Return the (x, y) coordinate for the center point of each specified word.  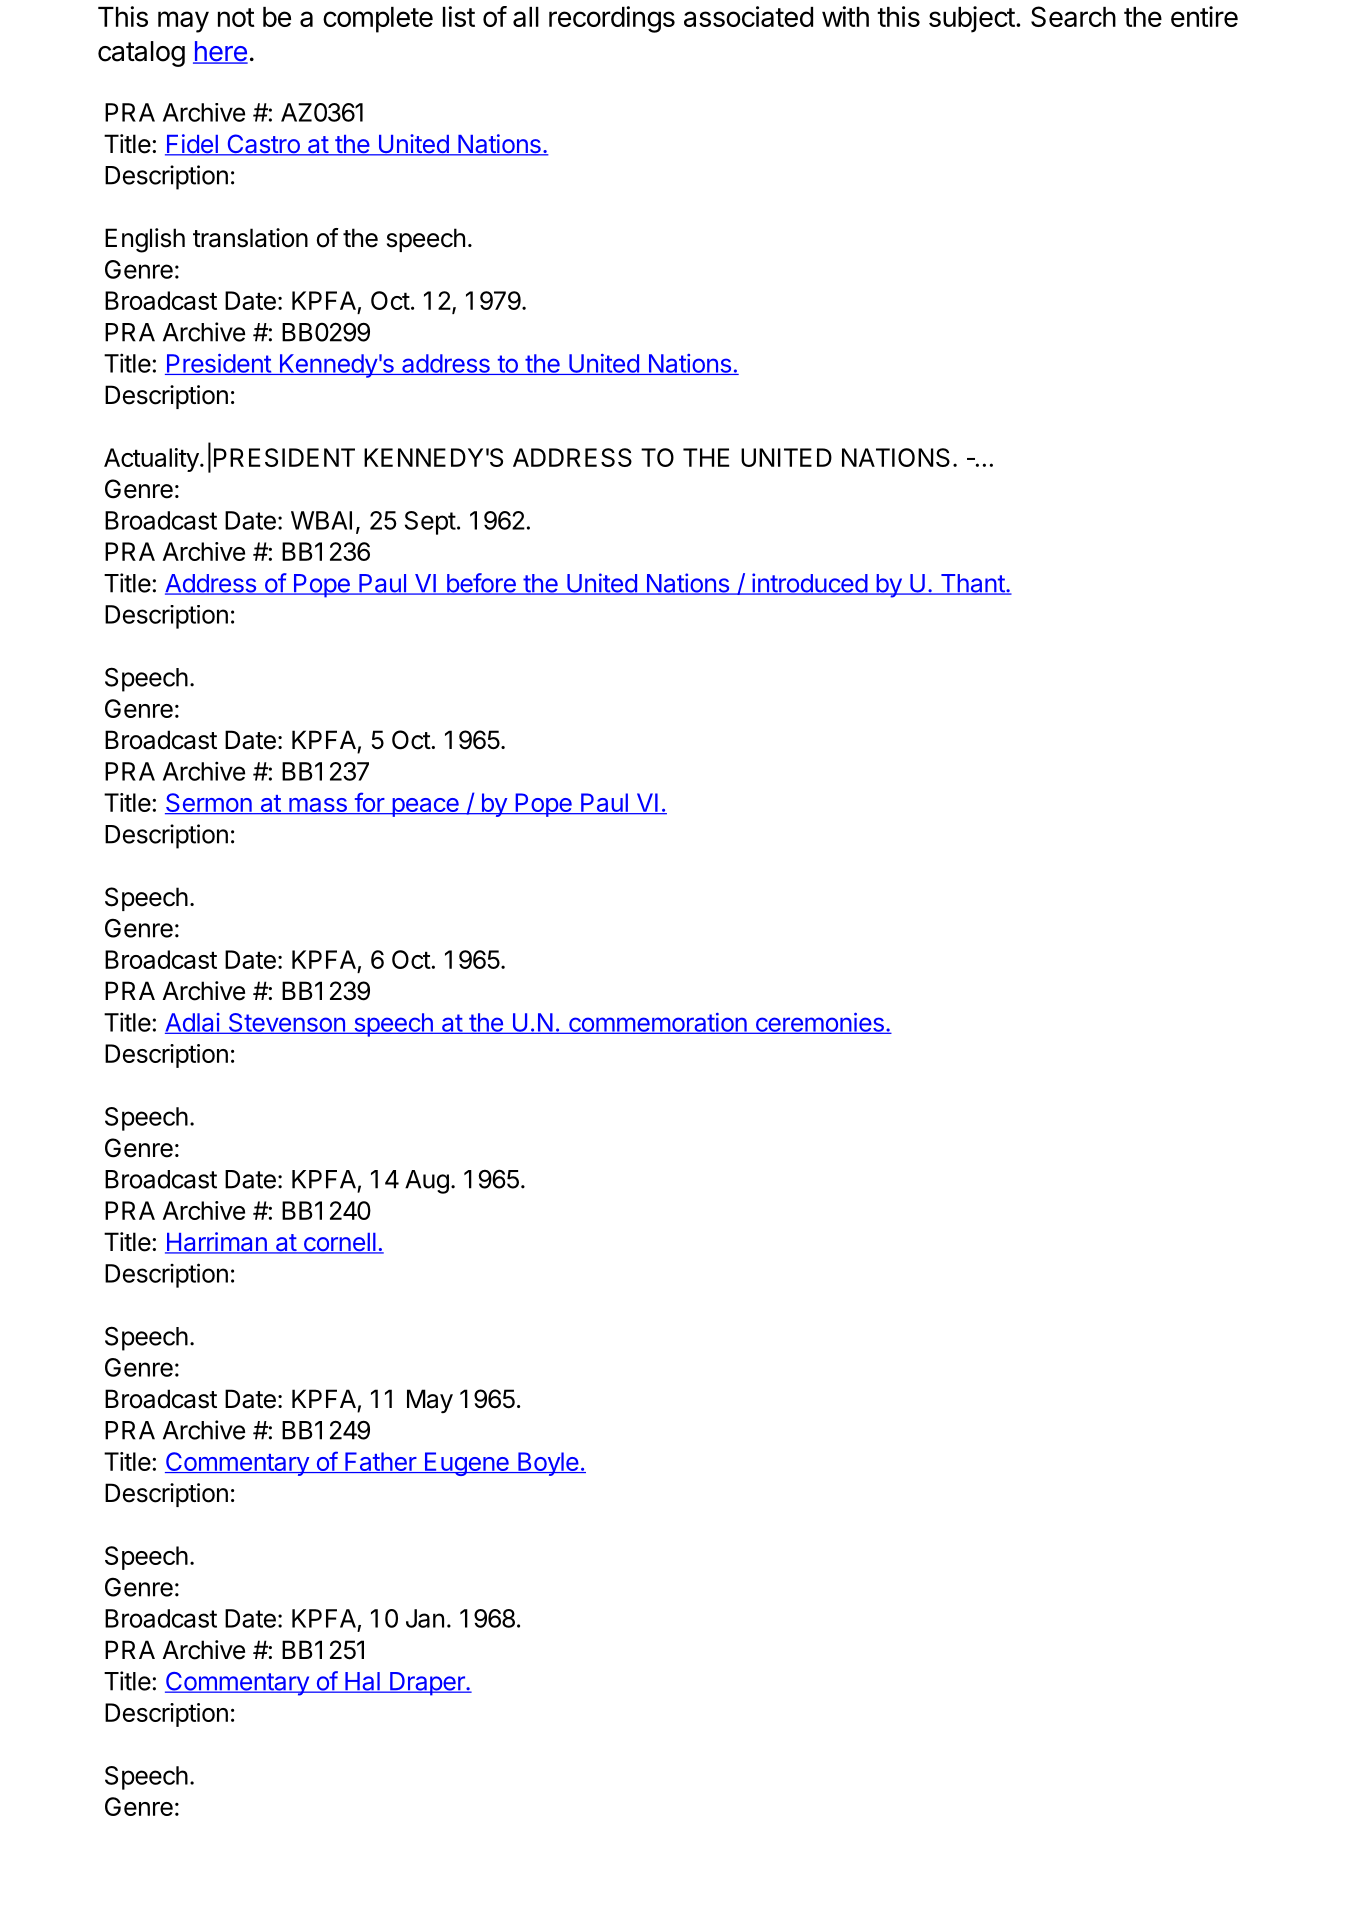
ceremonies (819, 1023)
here (220, 52)
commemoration (657, 1023)
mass (318, 806)
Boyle (548, 1464)
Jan (425, 1618)
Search (1073, 16)
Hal (362, 1682)
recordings (612, 19)
